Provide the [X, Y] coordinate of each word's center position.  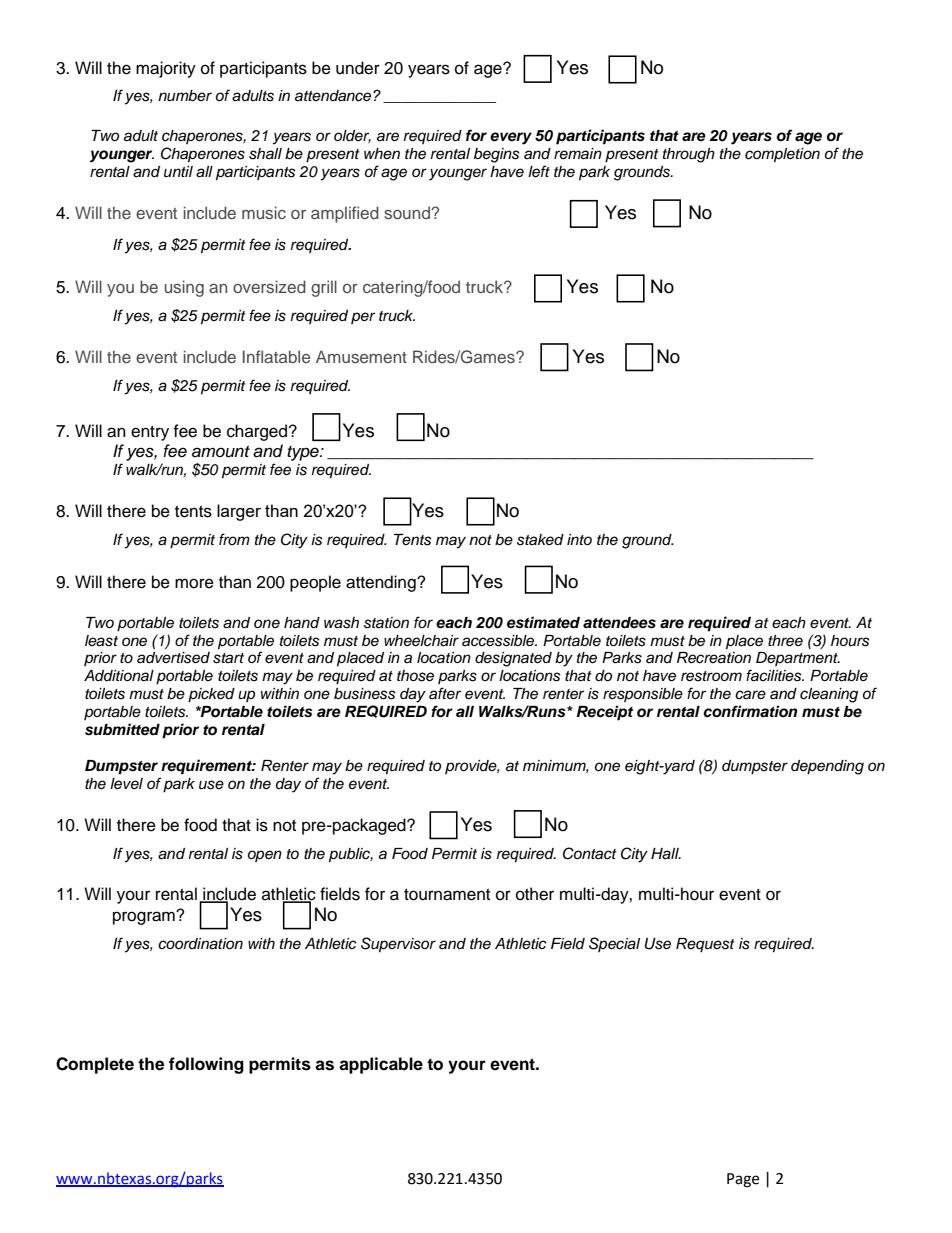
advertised [173, 658]
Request [705, 945]
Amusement [361, 356]
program [145, 918]
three [785, 641]
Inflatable [276, 356]
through [689, 155]
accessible [499, 641]
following [206, 1065]
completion [782, 155]
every [511, 138]
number [185, 96]
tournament [447, 895]
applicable [381, 1065]
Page [743, 1180]
